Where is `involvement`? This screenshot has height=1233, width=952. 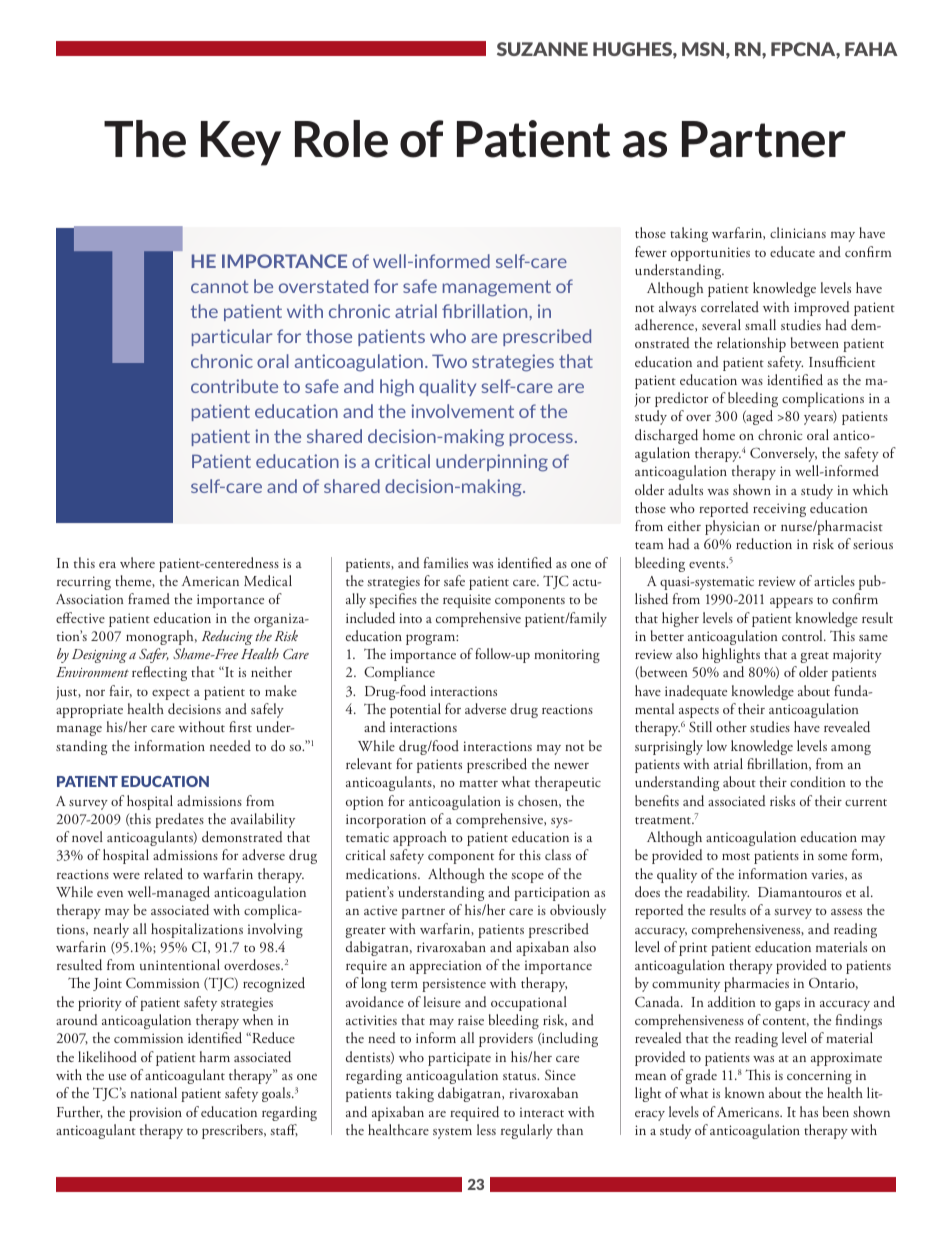 involvement is located at coordinates (462, 411).
